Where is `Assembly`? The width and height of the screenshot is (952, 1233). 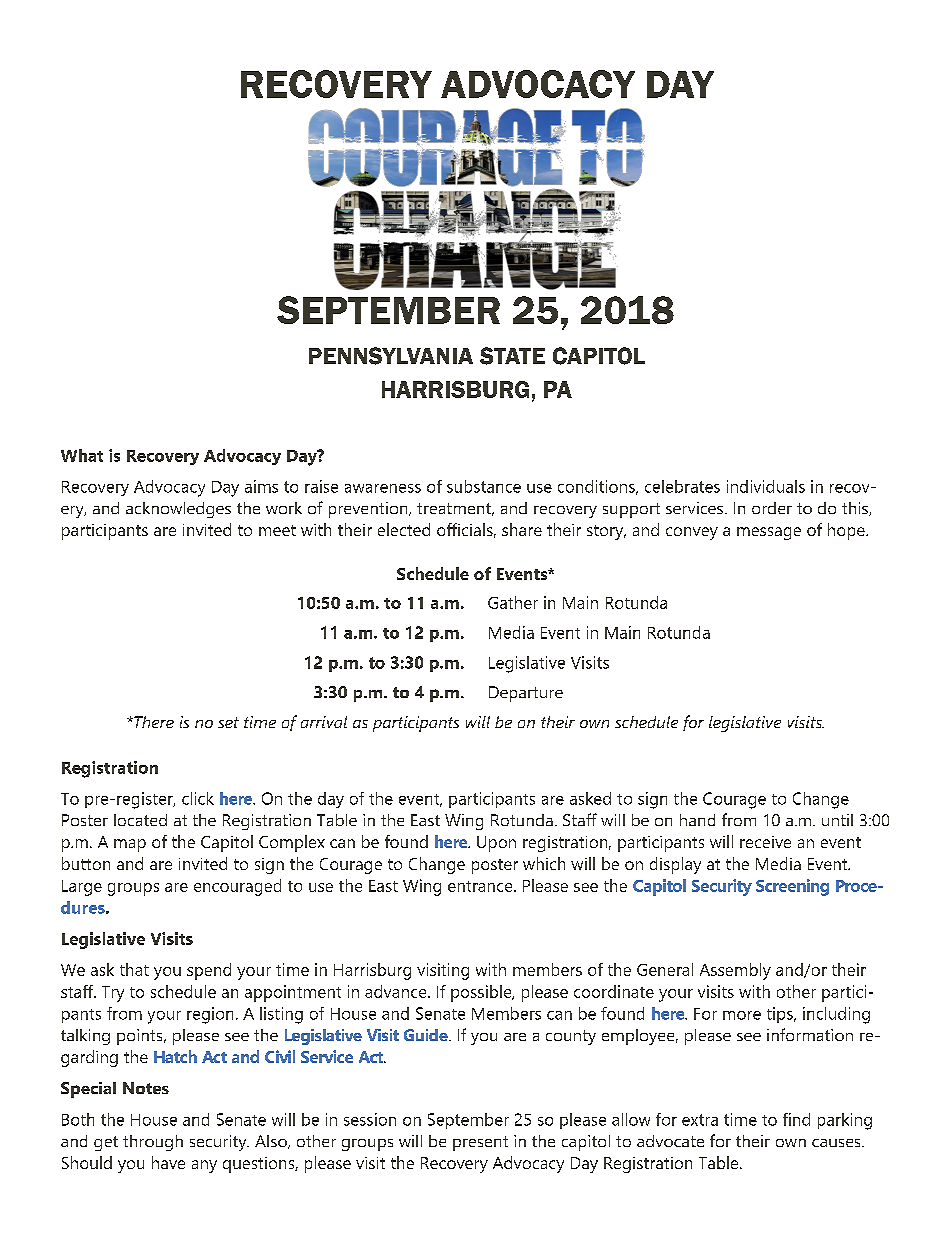
Assembly is located at coordinates (735, 971).
